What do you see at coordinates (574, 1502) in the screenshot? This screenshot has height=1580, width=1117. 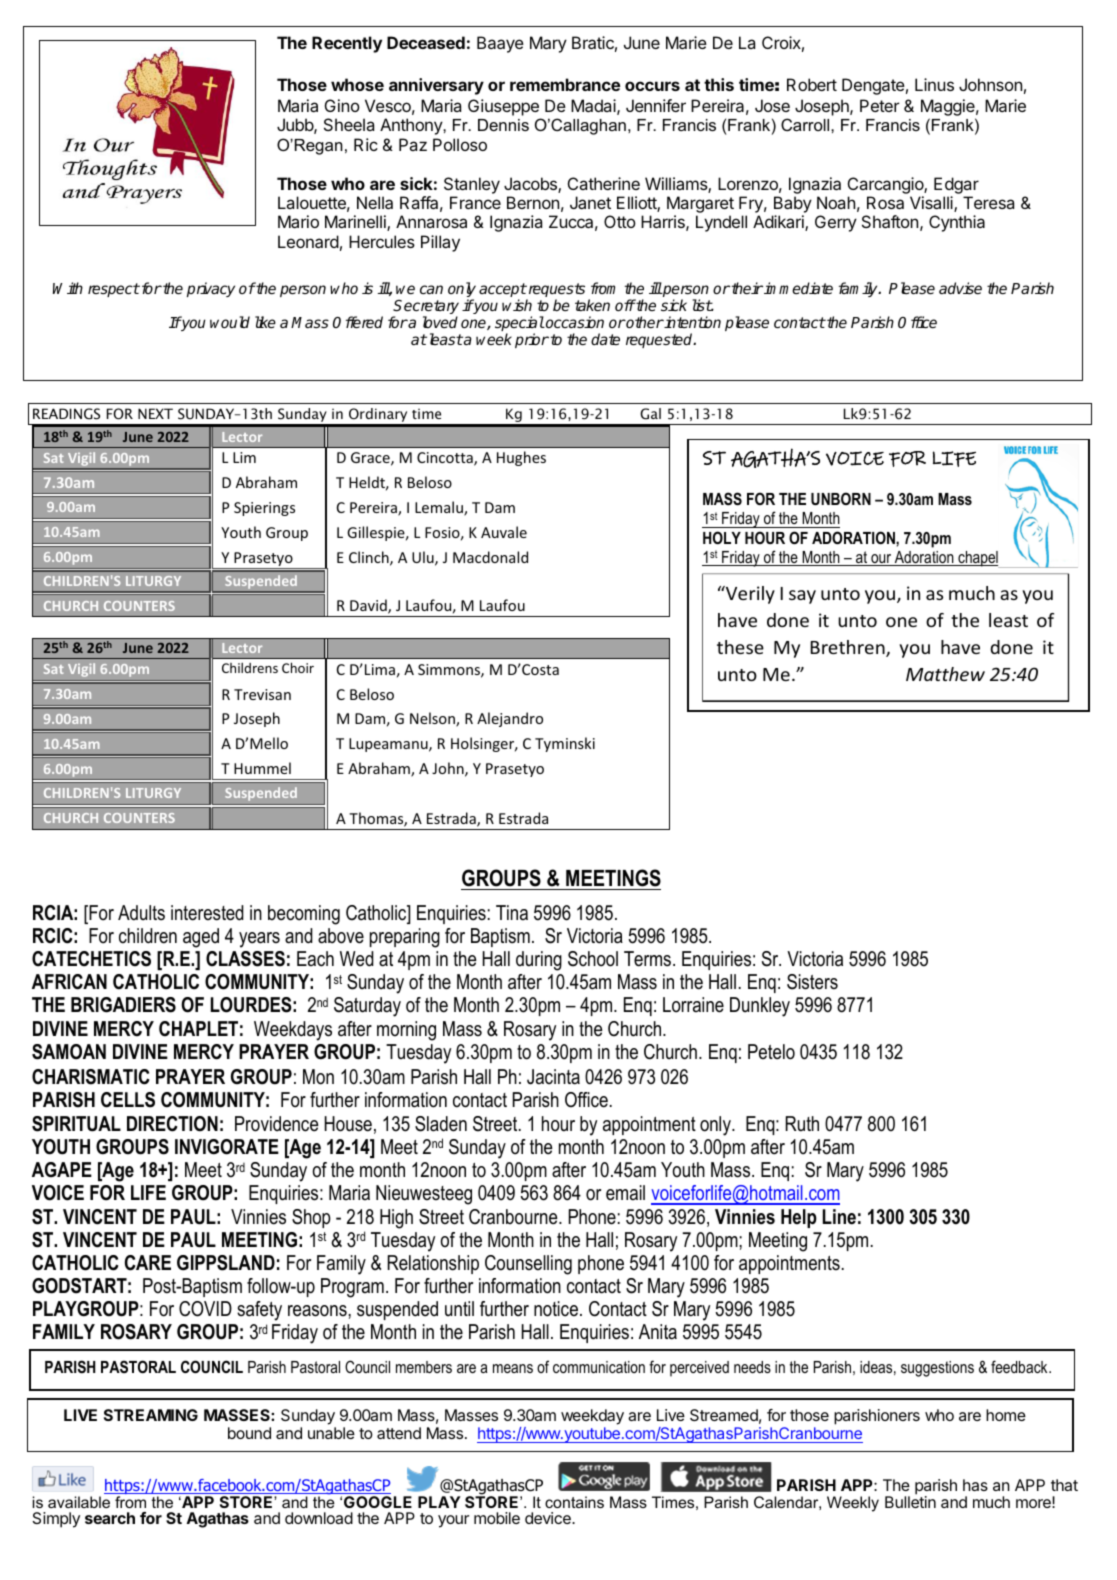 I see `contains` at bounding box center [574, 1502].
